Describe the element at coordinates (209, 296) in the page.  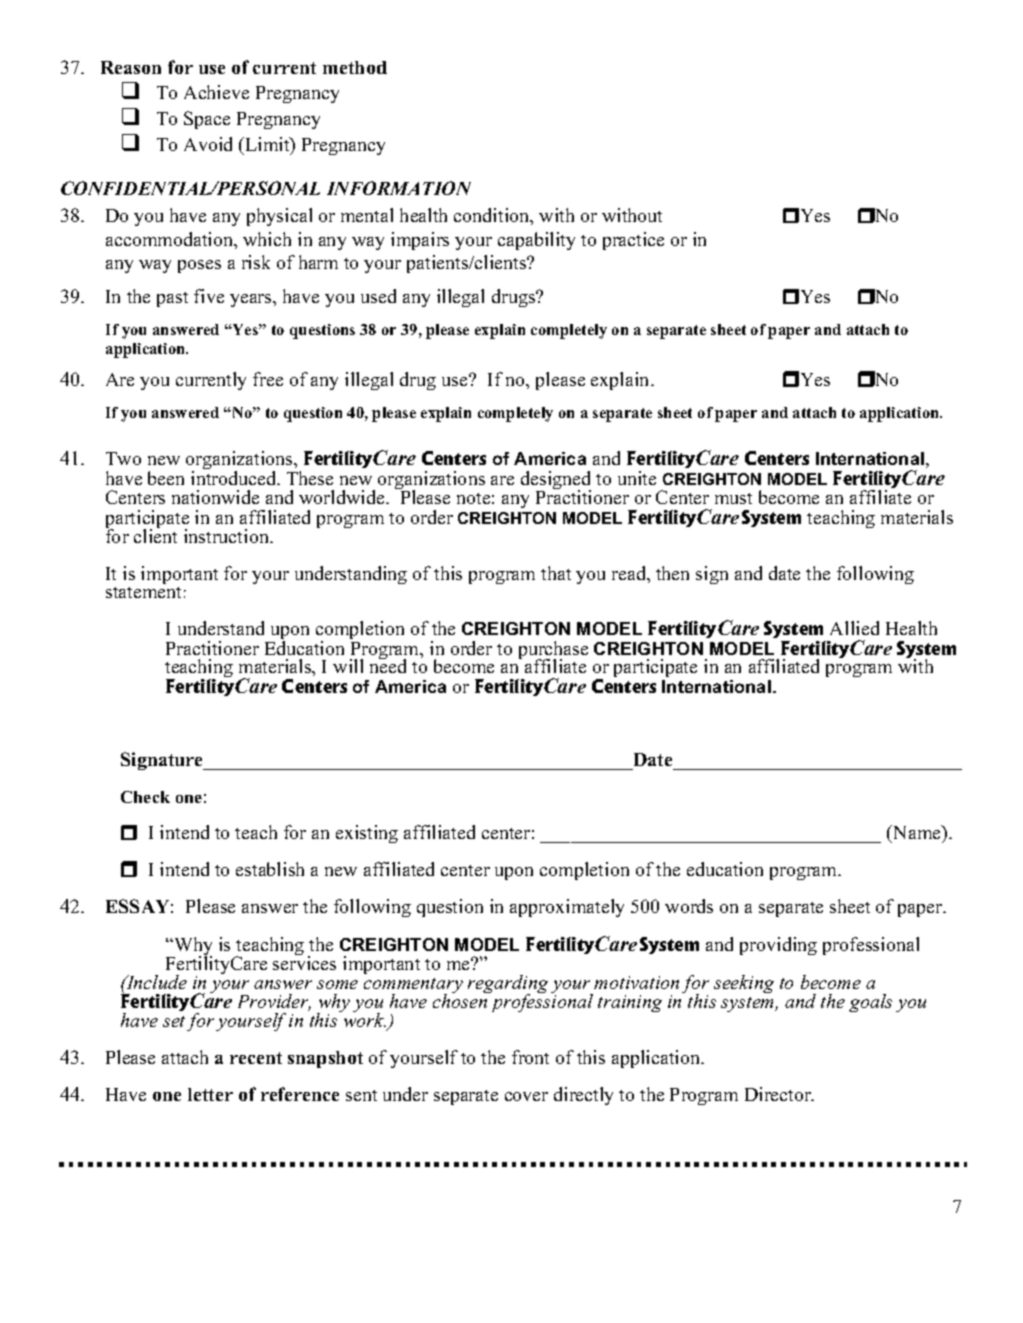
I see `five` at that location.
